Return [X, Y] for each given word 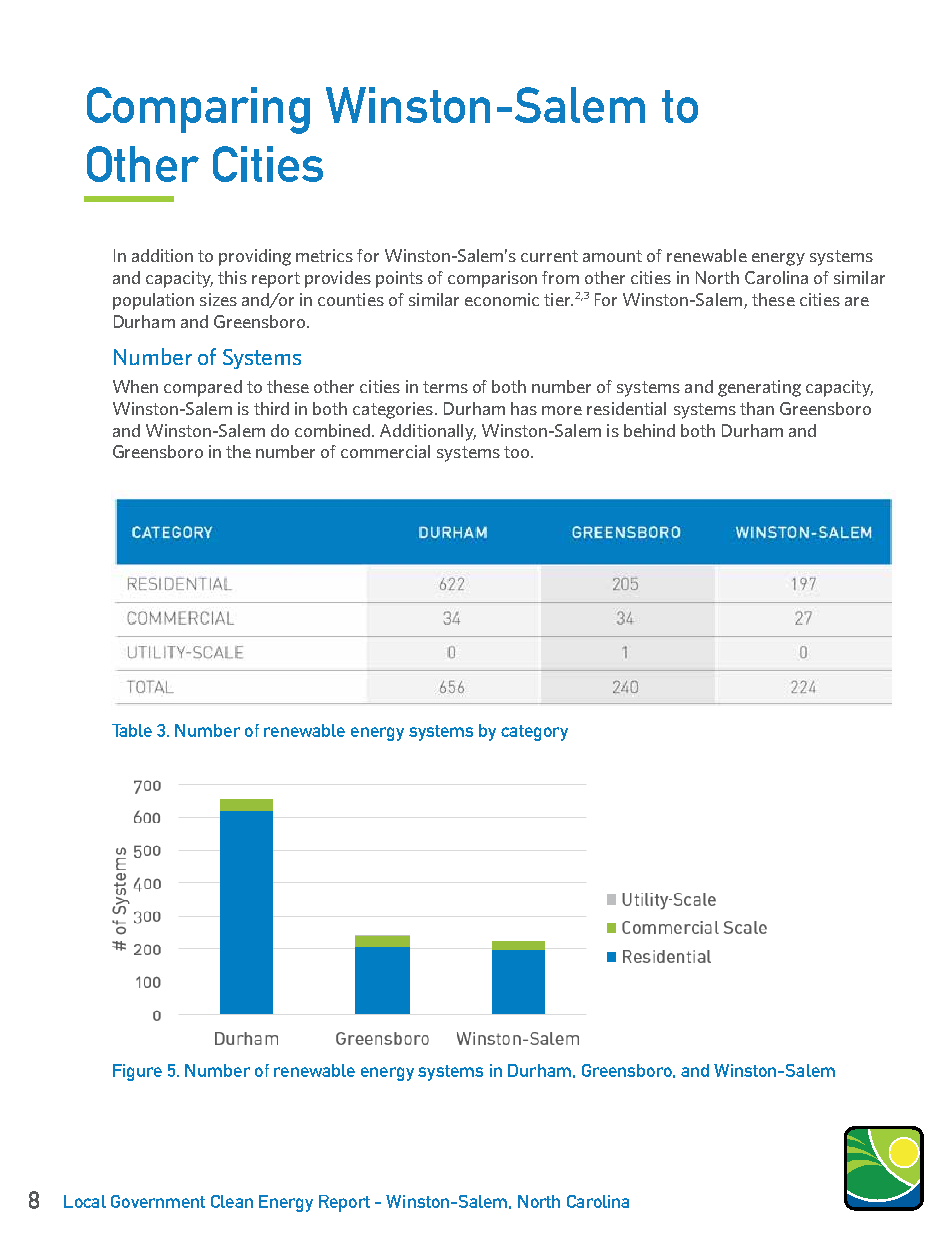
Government [158, 1201]
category [534, 733]
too [518, 452]
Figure [137, 1072]
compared [203, 388]
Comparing [198, 110]
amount [612, 256]
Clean [232, 1201]
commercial [385, 451]
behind [649, 430]
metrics [324, 255]
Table [132, 730]
